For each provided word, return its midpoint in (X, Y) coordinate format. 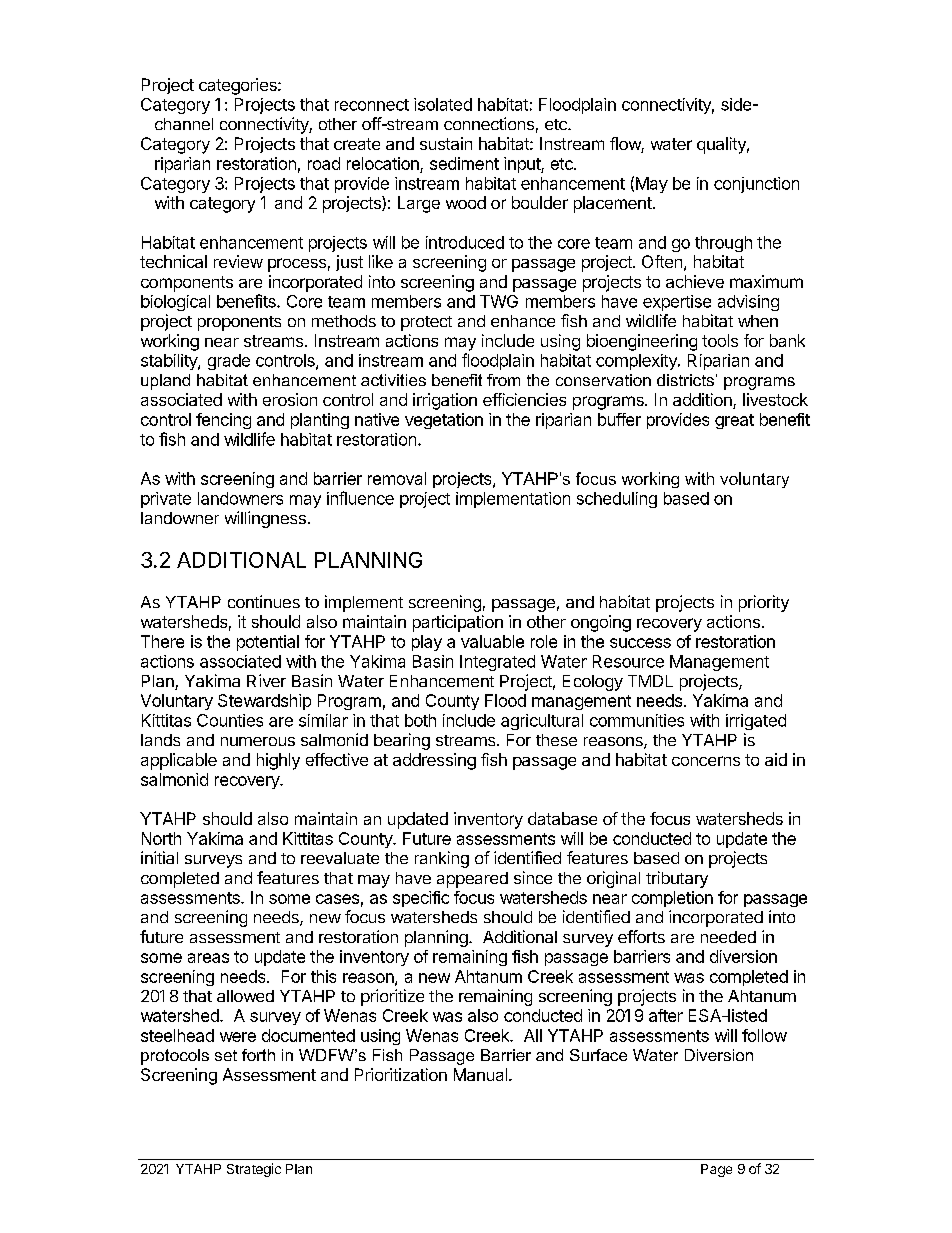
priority (764, 603)
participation (458, 623)
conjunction (756, 185)
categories (239, 86)
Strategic (254, 1170)
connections (489, 123)
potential (268, 643)
